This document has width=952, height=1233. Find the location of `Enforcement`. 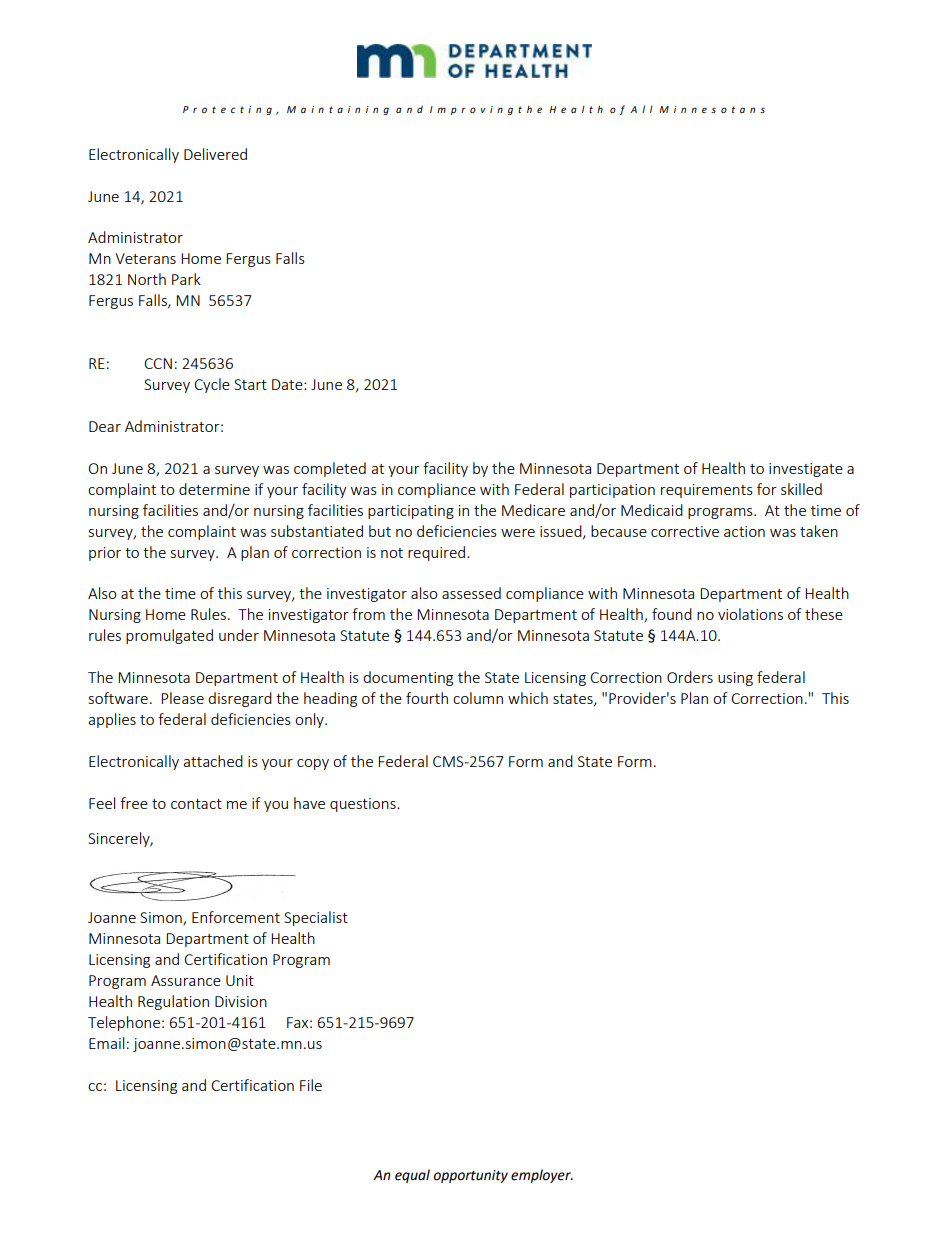

Enforcement is located at coordinates (236, 917).
